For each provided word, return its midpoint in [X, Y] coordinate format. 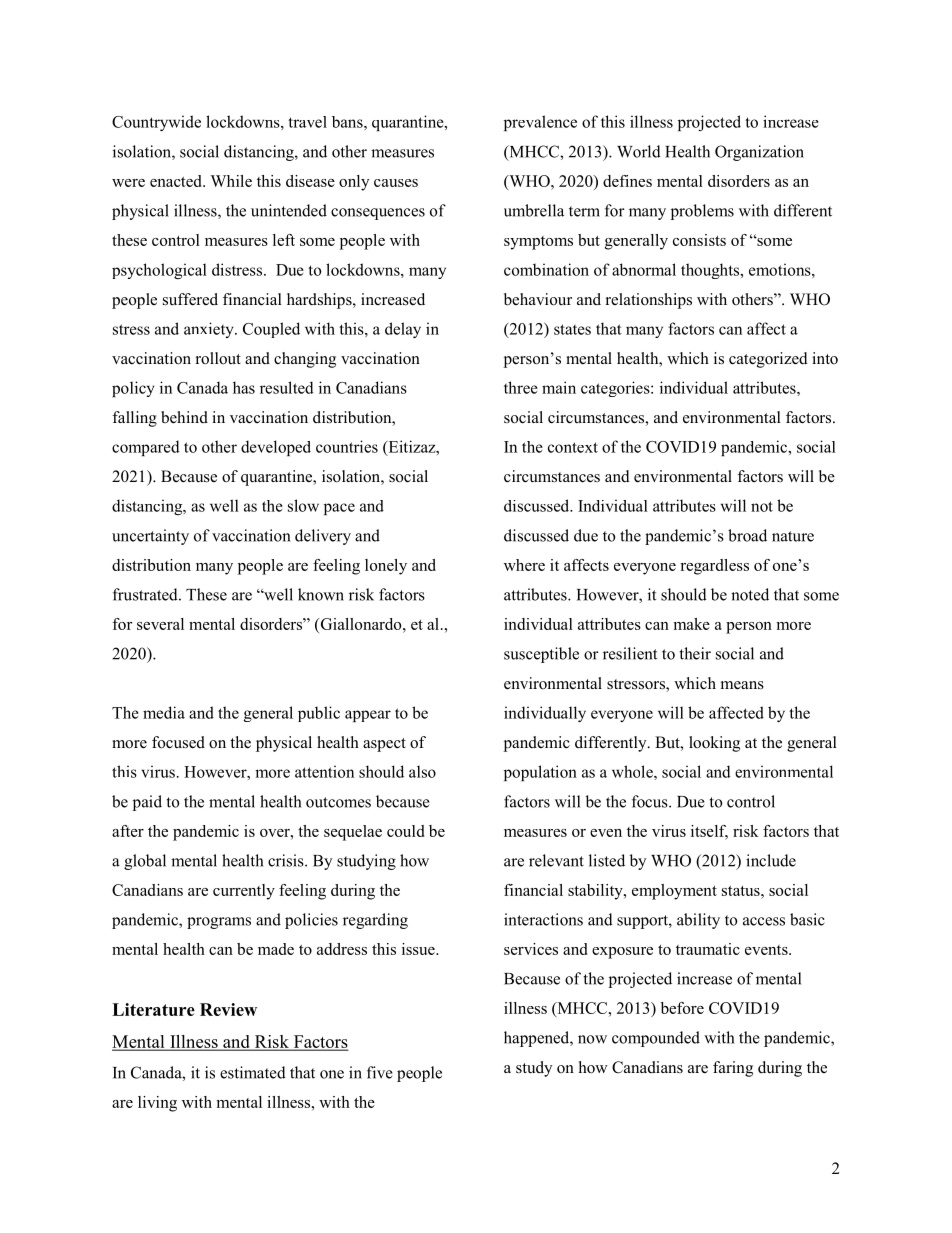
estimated [253, 1072]
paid [147, 803]
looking [714, 744]
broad [747, 535]
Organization [759, 153]
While [231, 181]
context [573, 447]
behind [184, 417]
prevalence [540, 123]
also [422, 771]
